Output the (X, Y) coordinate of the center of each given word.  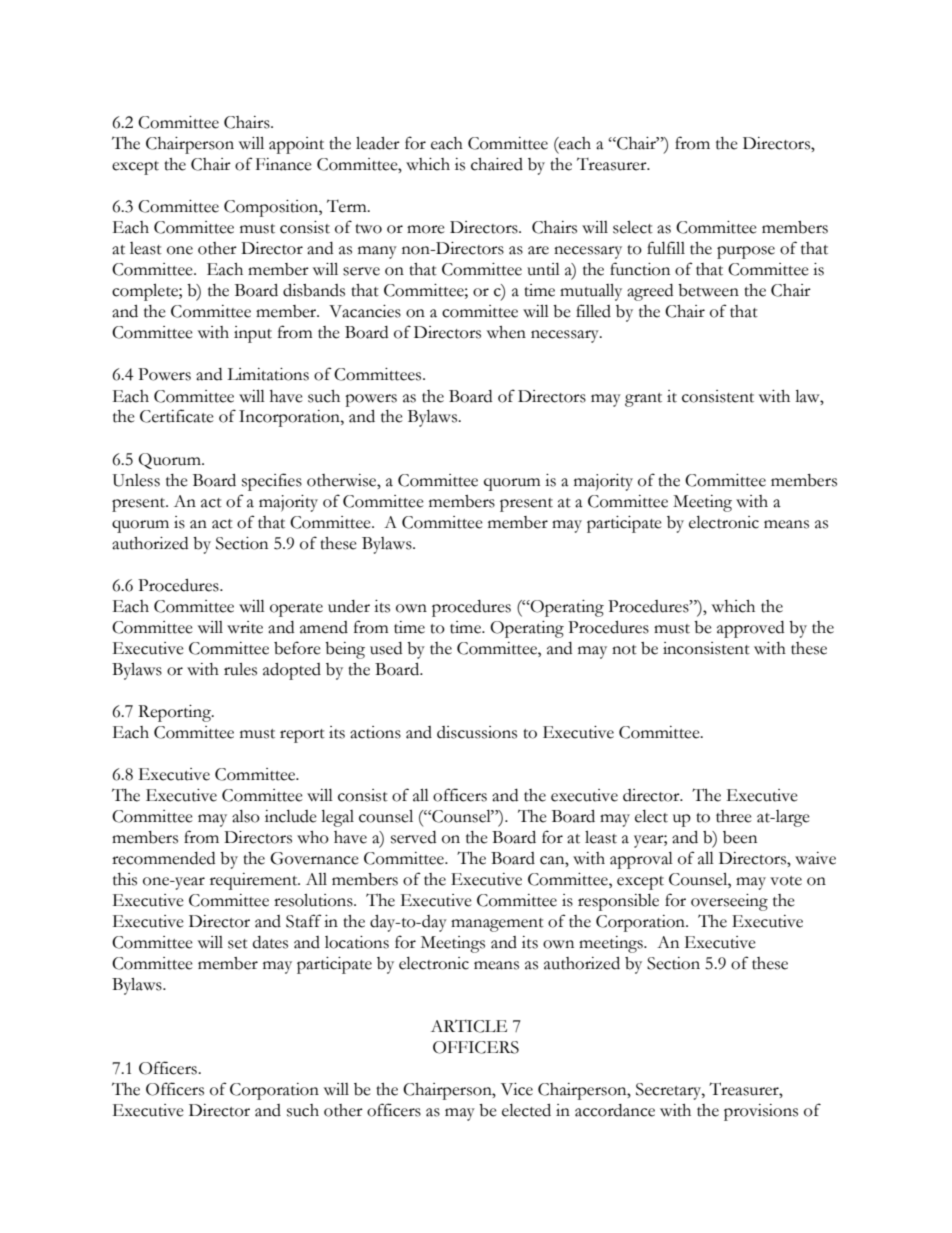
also (246, 816)
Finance (284, 164)
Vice (517, 1089)
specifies (272, 482)
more (426, 229)
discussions (477, 732)
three (734, 816)
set (238, 944)
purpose (746, 252)
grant (643, 400)
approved (750, 629)
